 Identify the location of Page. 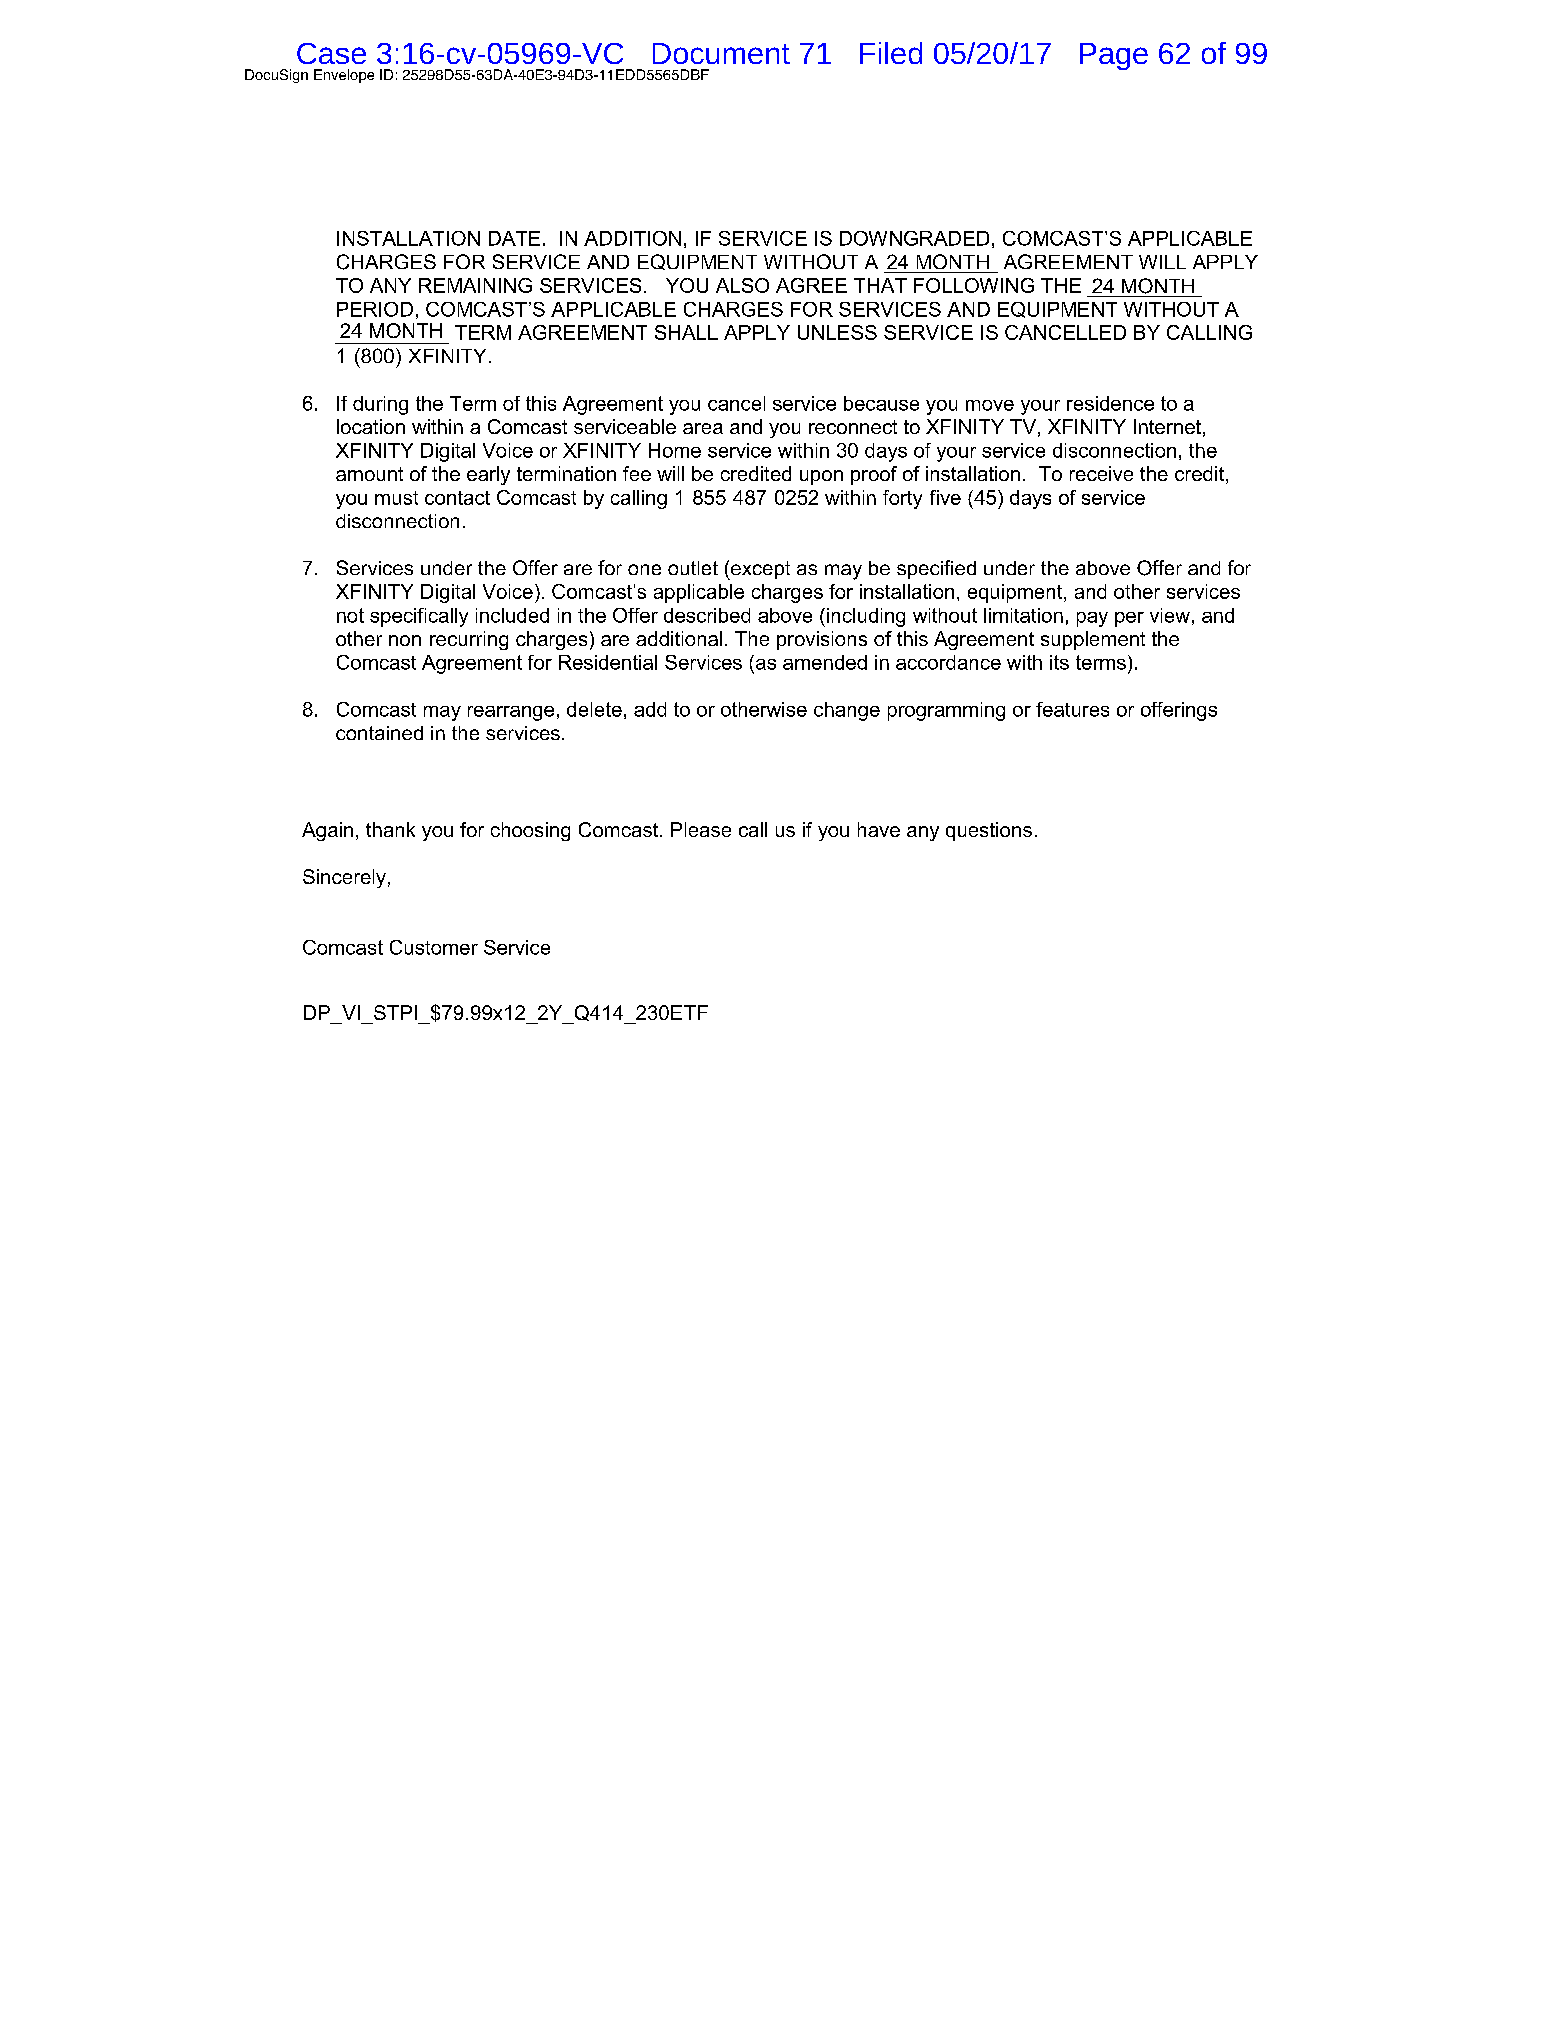
(1114, 56).
